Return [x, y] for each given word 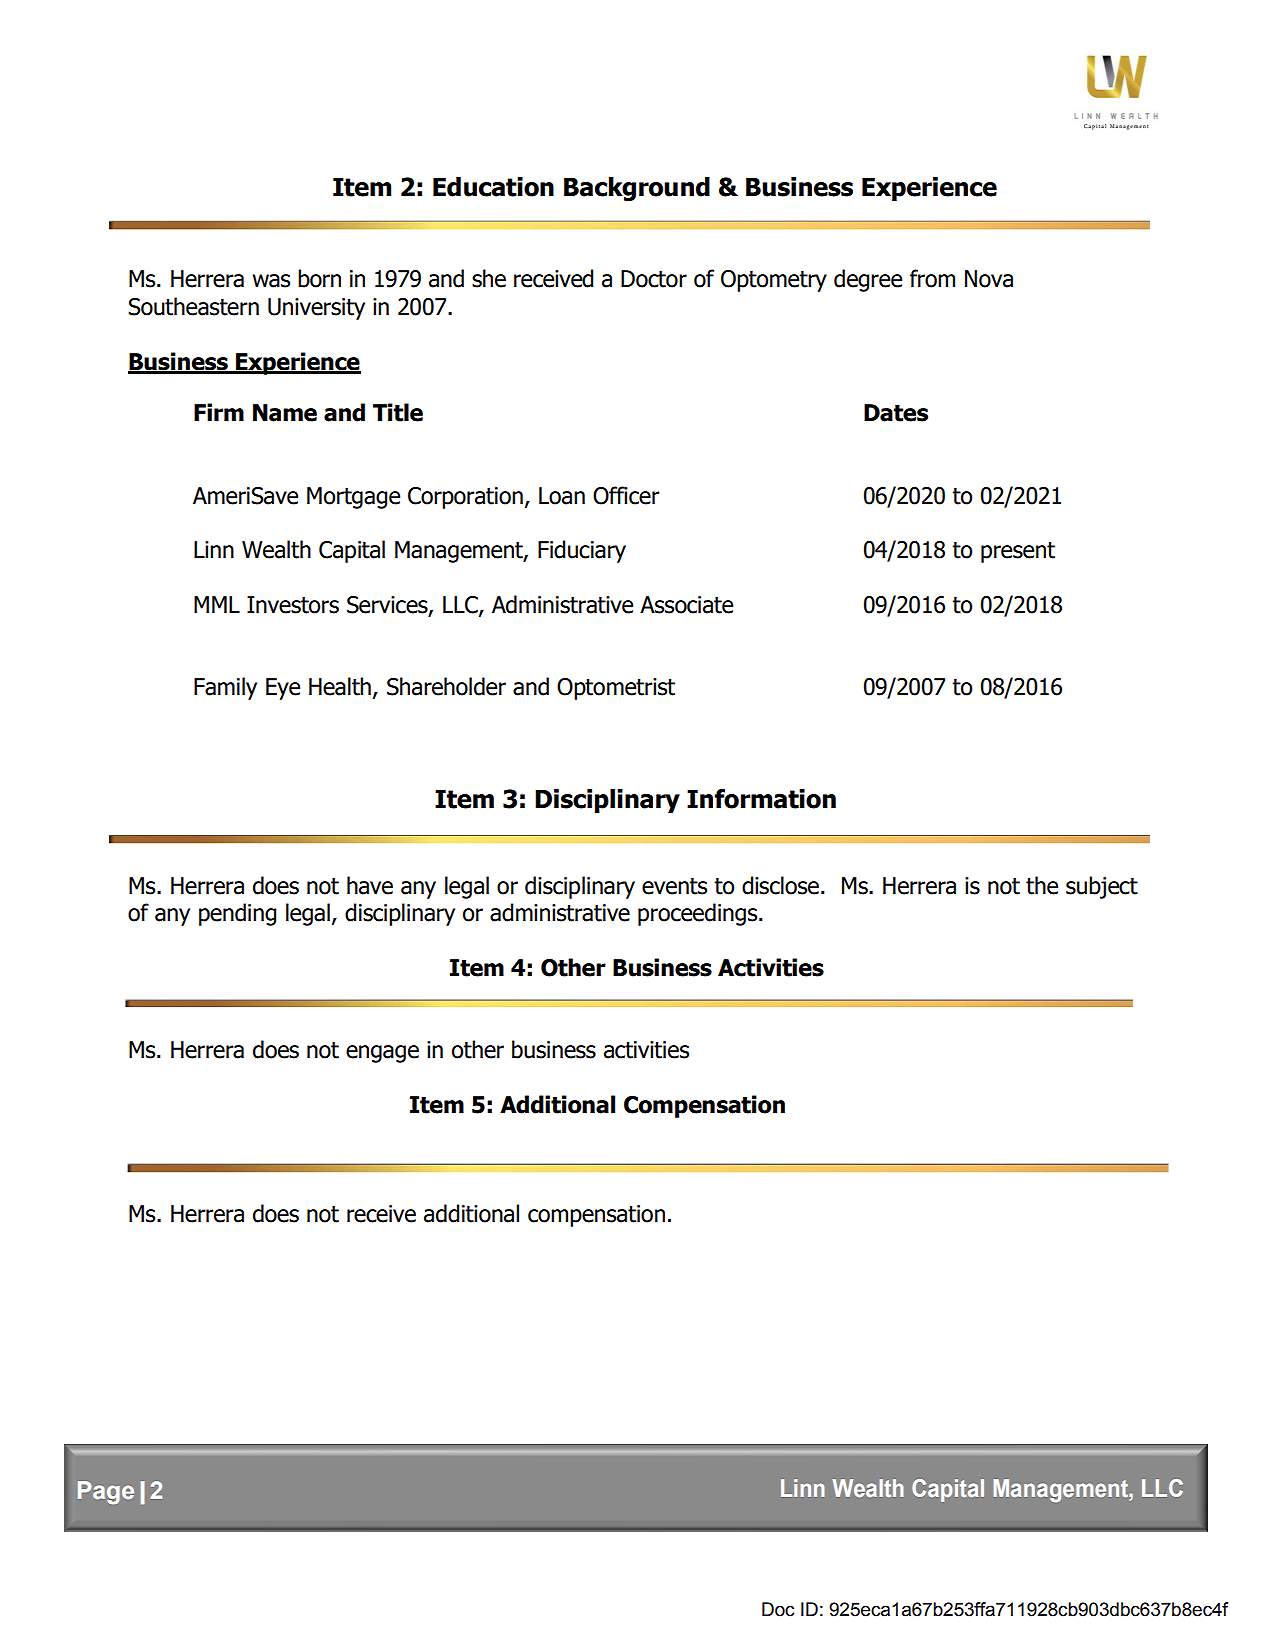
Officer [626, 495]
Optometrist [616, 689]
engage [382, 1054]
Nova [989, 279]
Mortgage [353, 498]
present [1018, 552]
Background [637, 189]
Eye [283, 689]
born [319, 278]
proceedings [699, 914]
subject [1102, 887]
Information [761, 799]
